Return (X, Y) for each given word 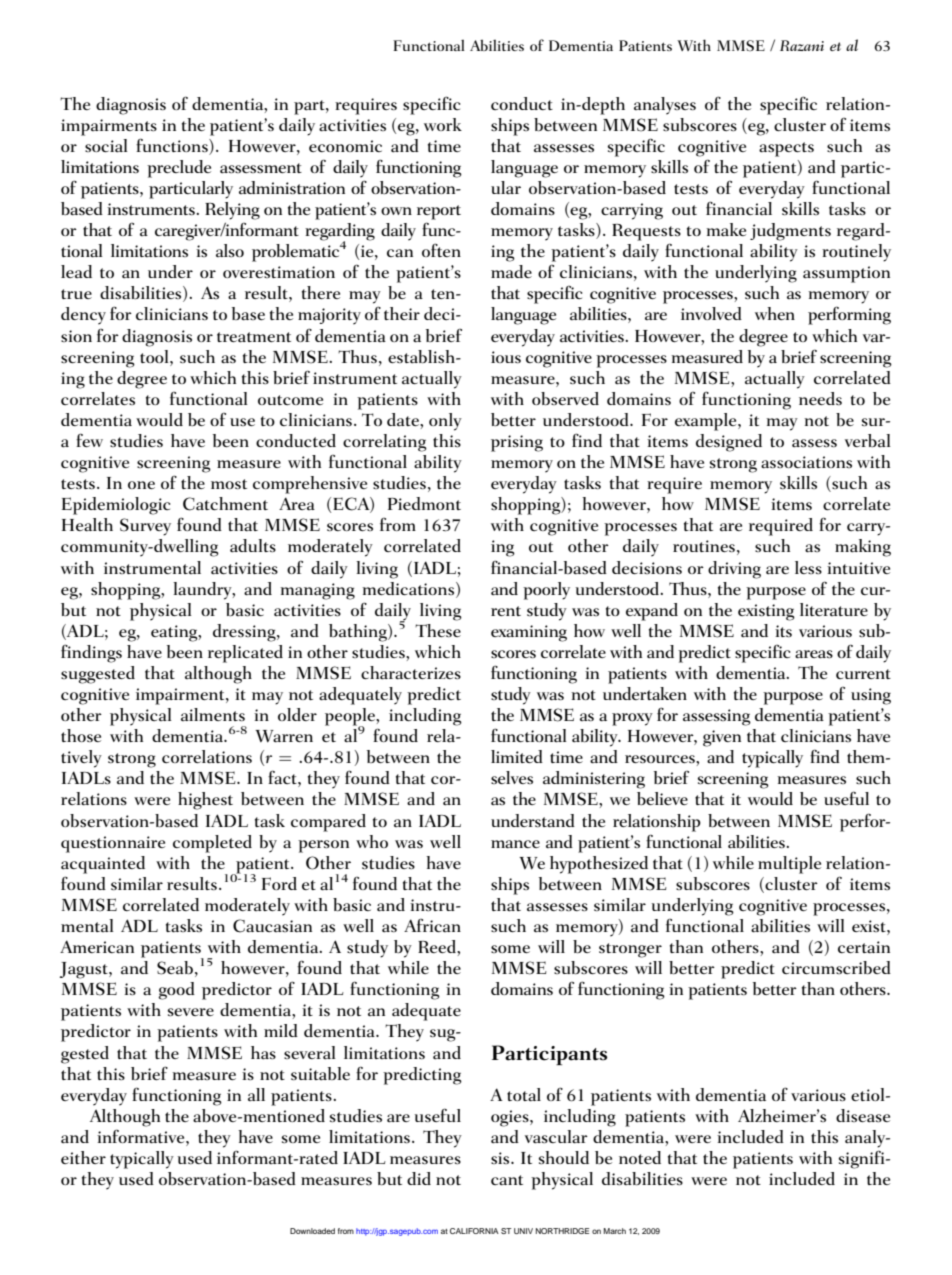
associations (806, 462)
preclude (179, 169)
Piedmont (424, 503)
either (83, 1157)
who (372, 841)
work (443, 124)
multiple (789, 865)
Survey (145, 527)
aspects (786, 149)
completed (212, 844)
